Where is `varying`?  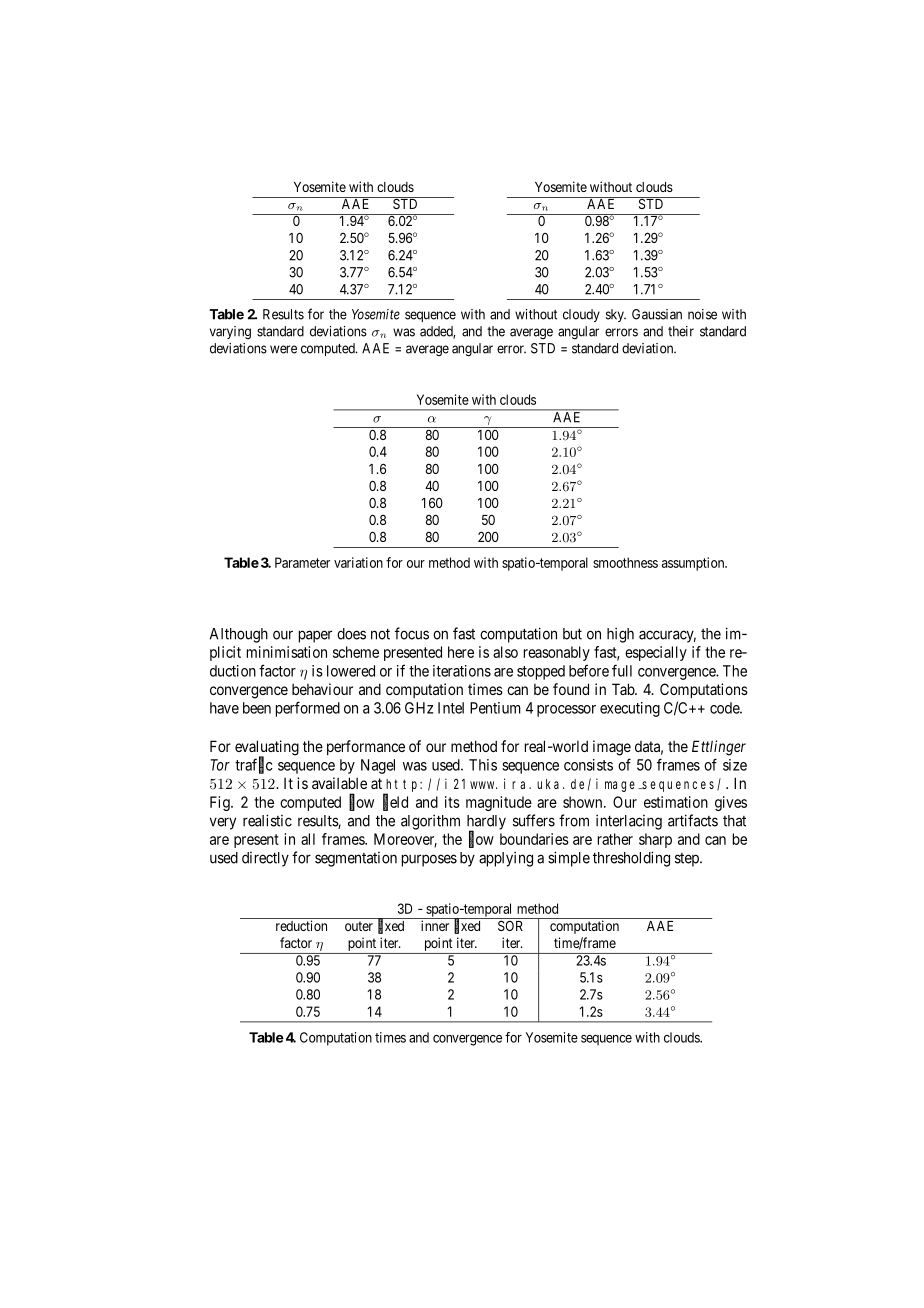 varying is located at coordinates (230, 332).
